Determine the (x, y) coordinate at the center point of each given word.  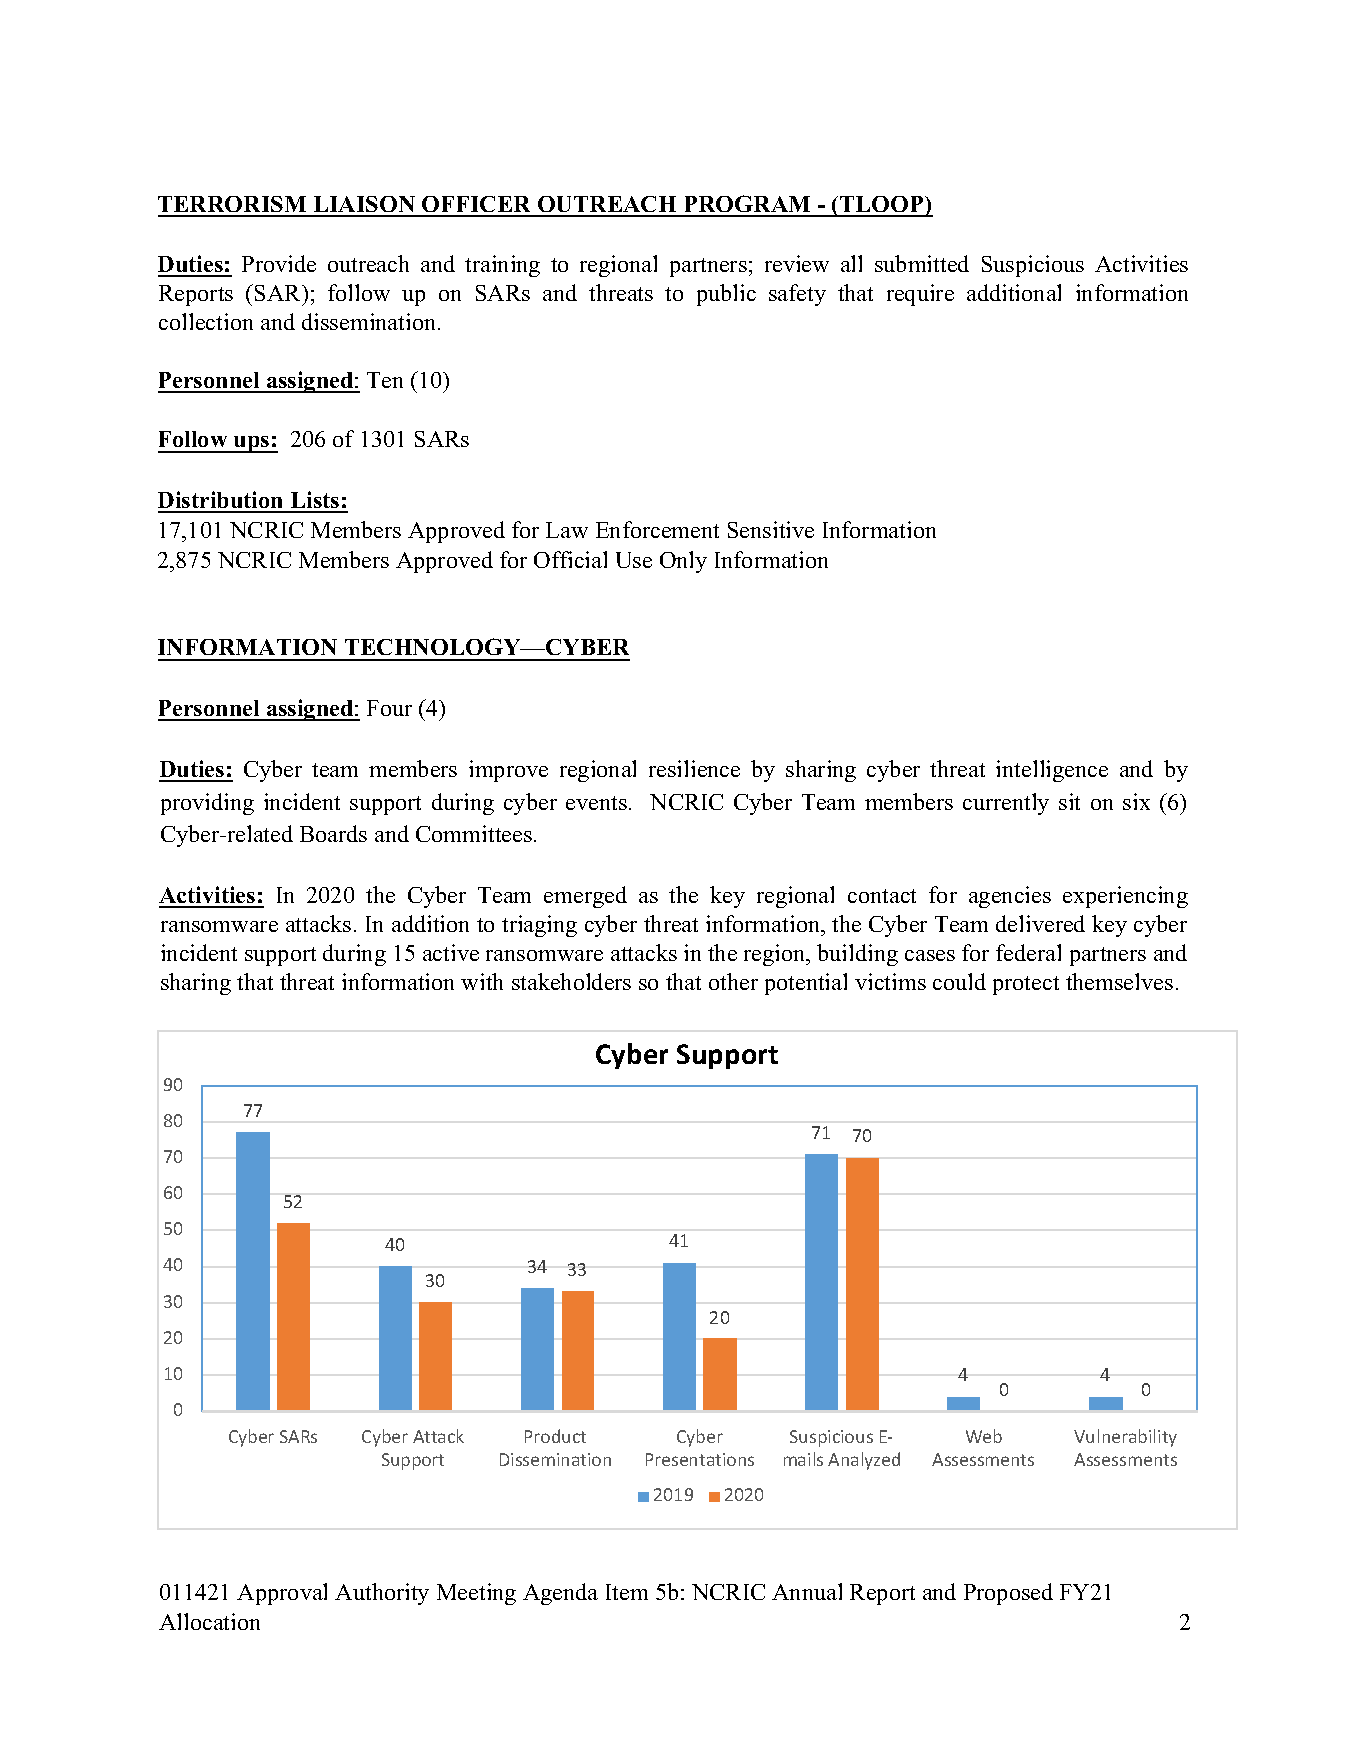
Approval (282, 1594)
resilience (694, 768)
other (733, 981)
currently (1006, 804)
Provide (279, 263)
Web (984, 1436)
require (920, 295)
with (482, 981)
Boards (333, 833)
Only (683, 562)
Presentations (700, 1459)
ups (252, 444)
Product (555, 1436)
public (726, 295)
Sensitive (771, 529)
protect (1026, 985)
